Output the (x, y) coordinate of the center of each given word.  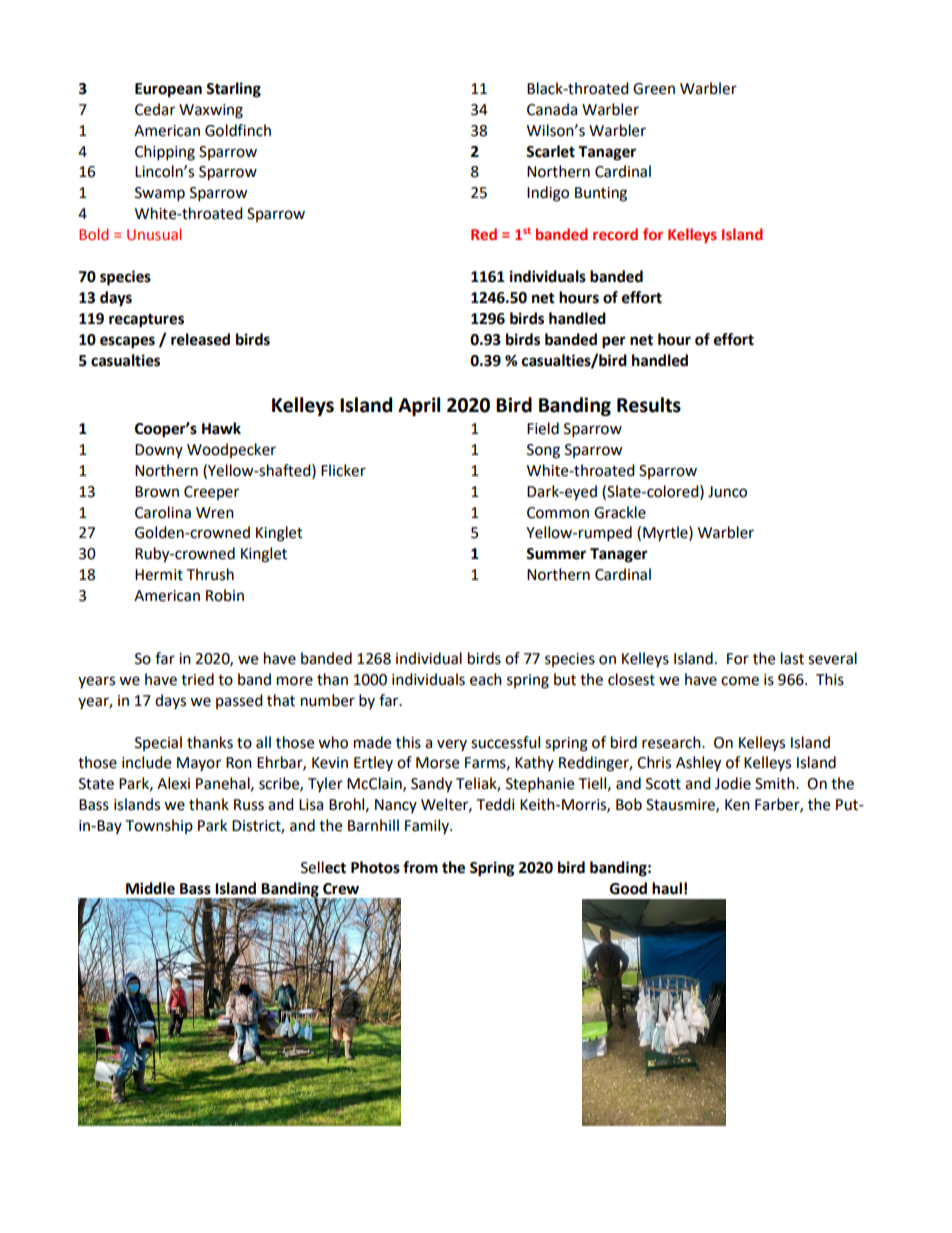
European (168, 90)
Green (654, 89)
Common (558, 513)
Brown (157, 492)
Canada (552, 109)
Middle (150, 888)
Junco (727, 492)
